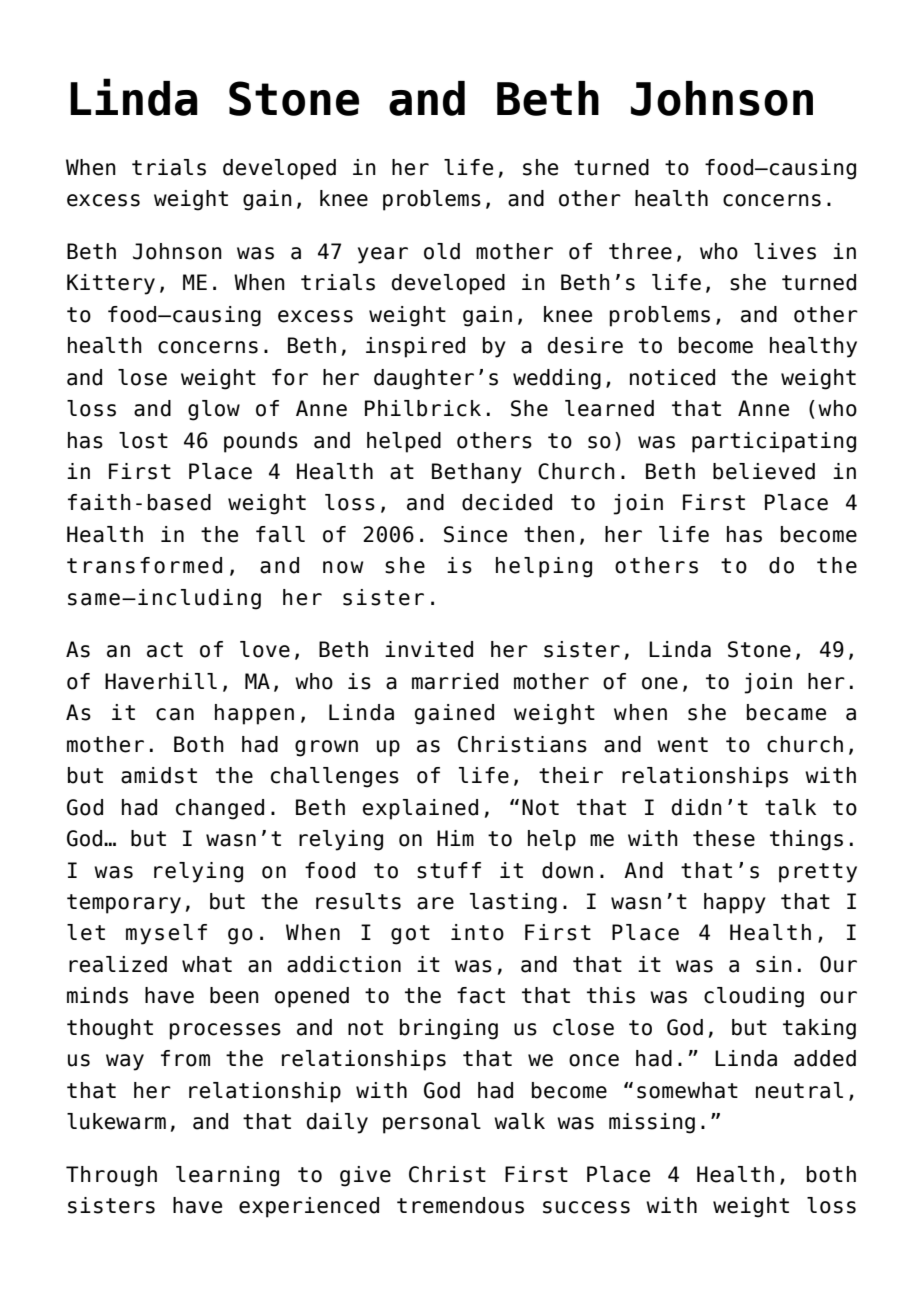 The height and width of the image is (1308, 924). I want to click on lives, so click(785, 251).
